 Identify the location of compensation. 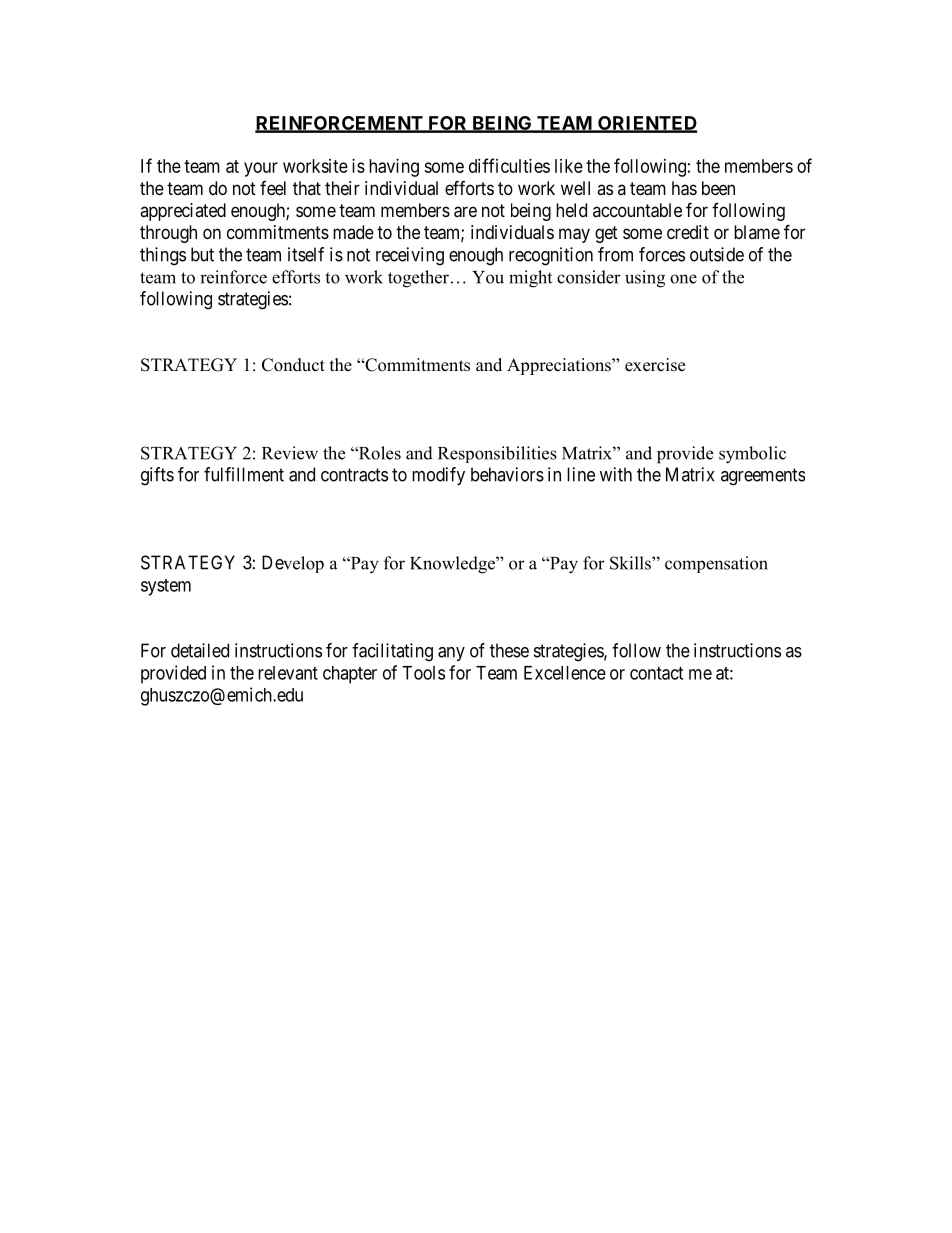
(716, 564).
